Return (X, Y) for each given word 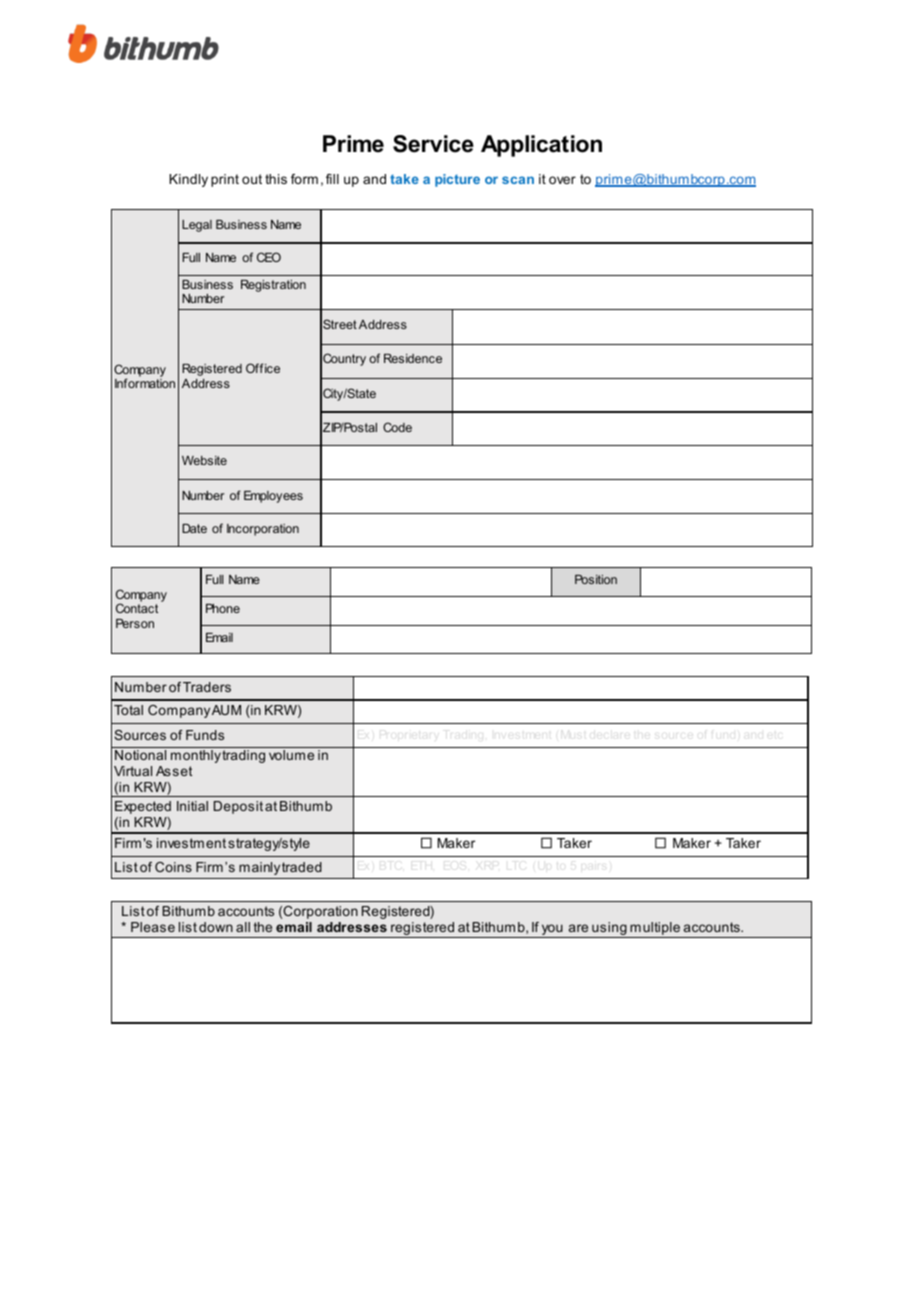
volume (292, 753)
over (562, 180)
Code (397, 427)
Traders (207, 687)
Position (596, 579)
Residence (413, 358)
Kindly (188, 180)
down (216, 927)
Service (433, 144)
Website (204, 460)
